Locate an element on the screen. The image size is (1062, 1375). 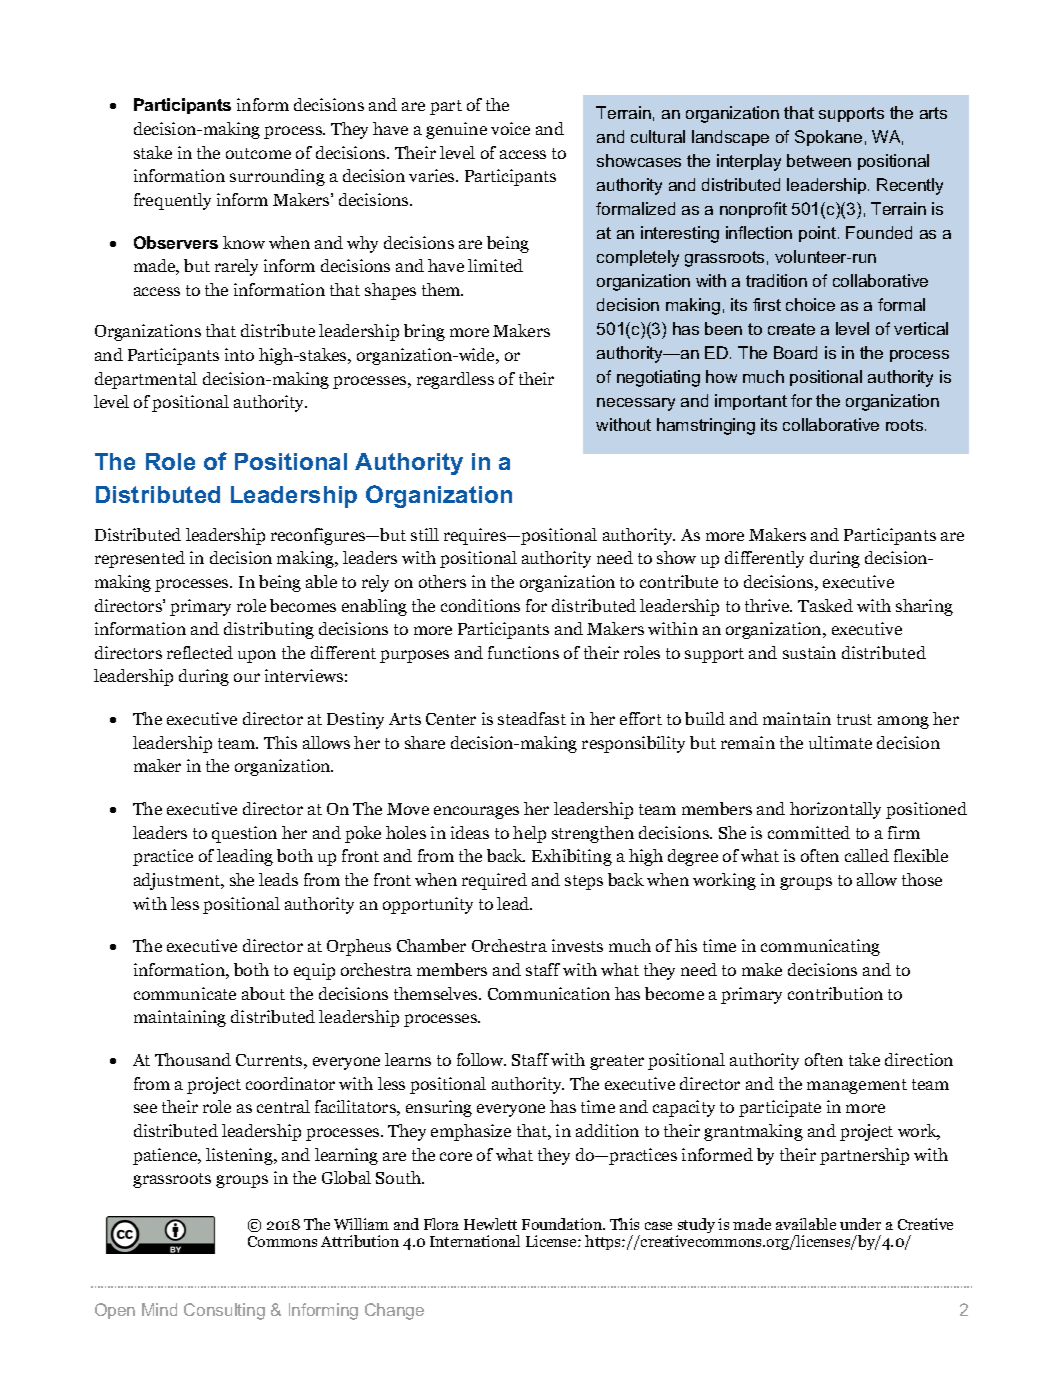
necessary is located at coordinates (636, 404).
